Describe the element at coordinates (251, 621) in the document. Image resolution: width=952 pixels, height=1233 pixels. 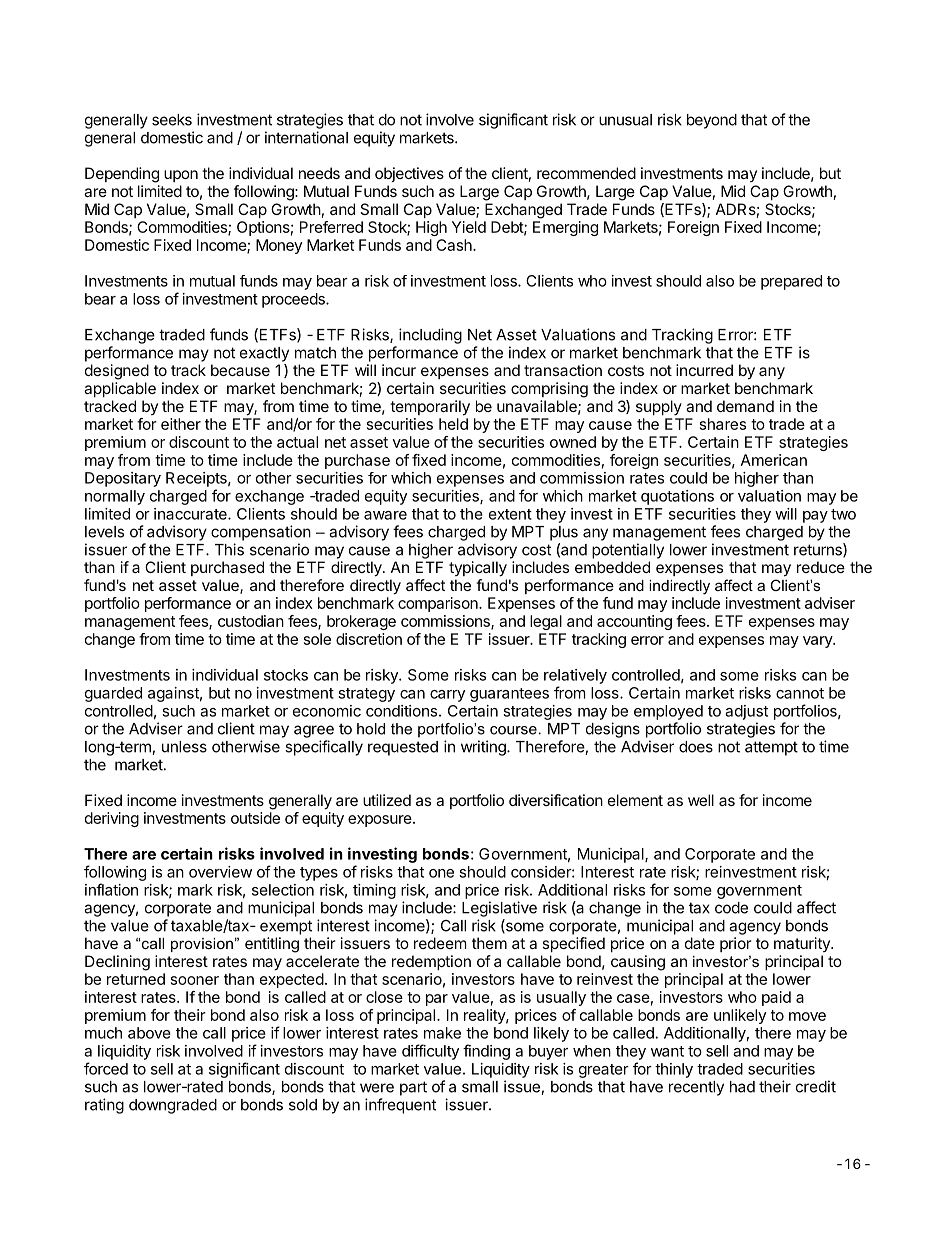
I see `custodian` at that location.
